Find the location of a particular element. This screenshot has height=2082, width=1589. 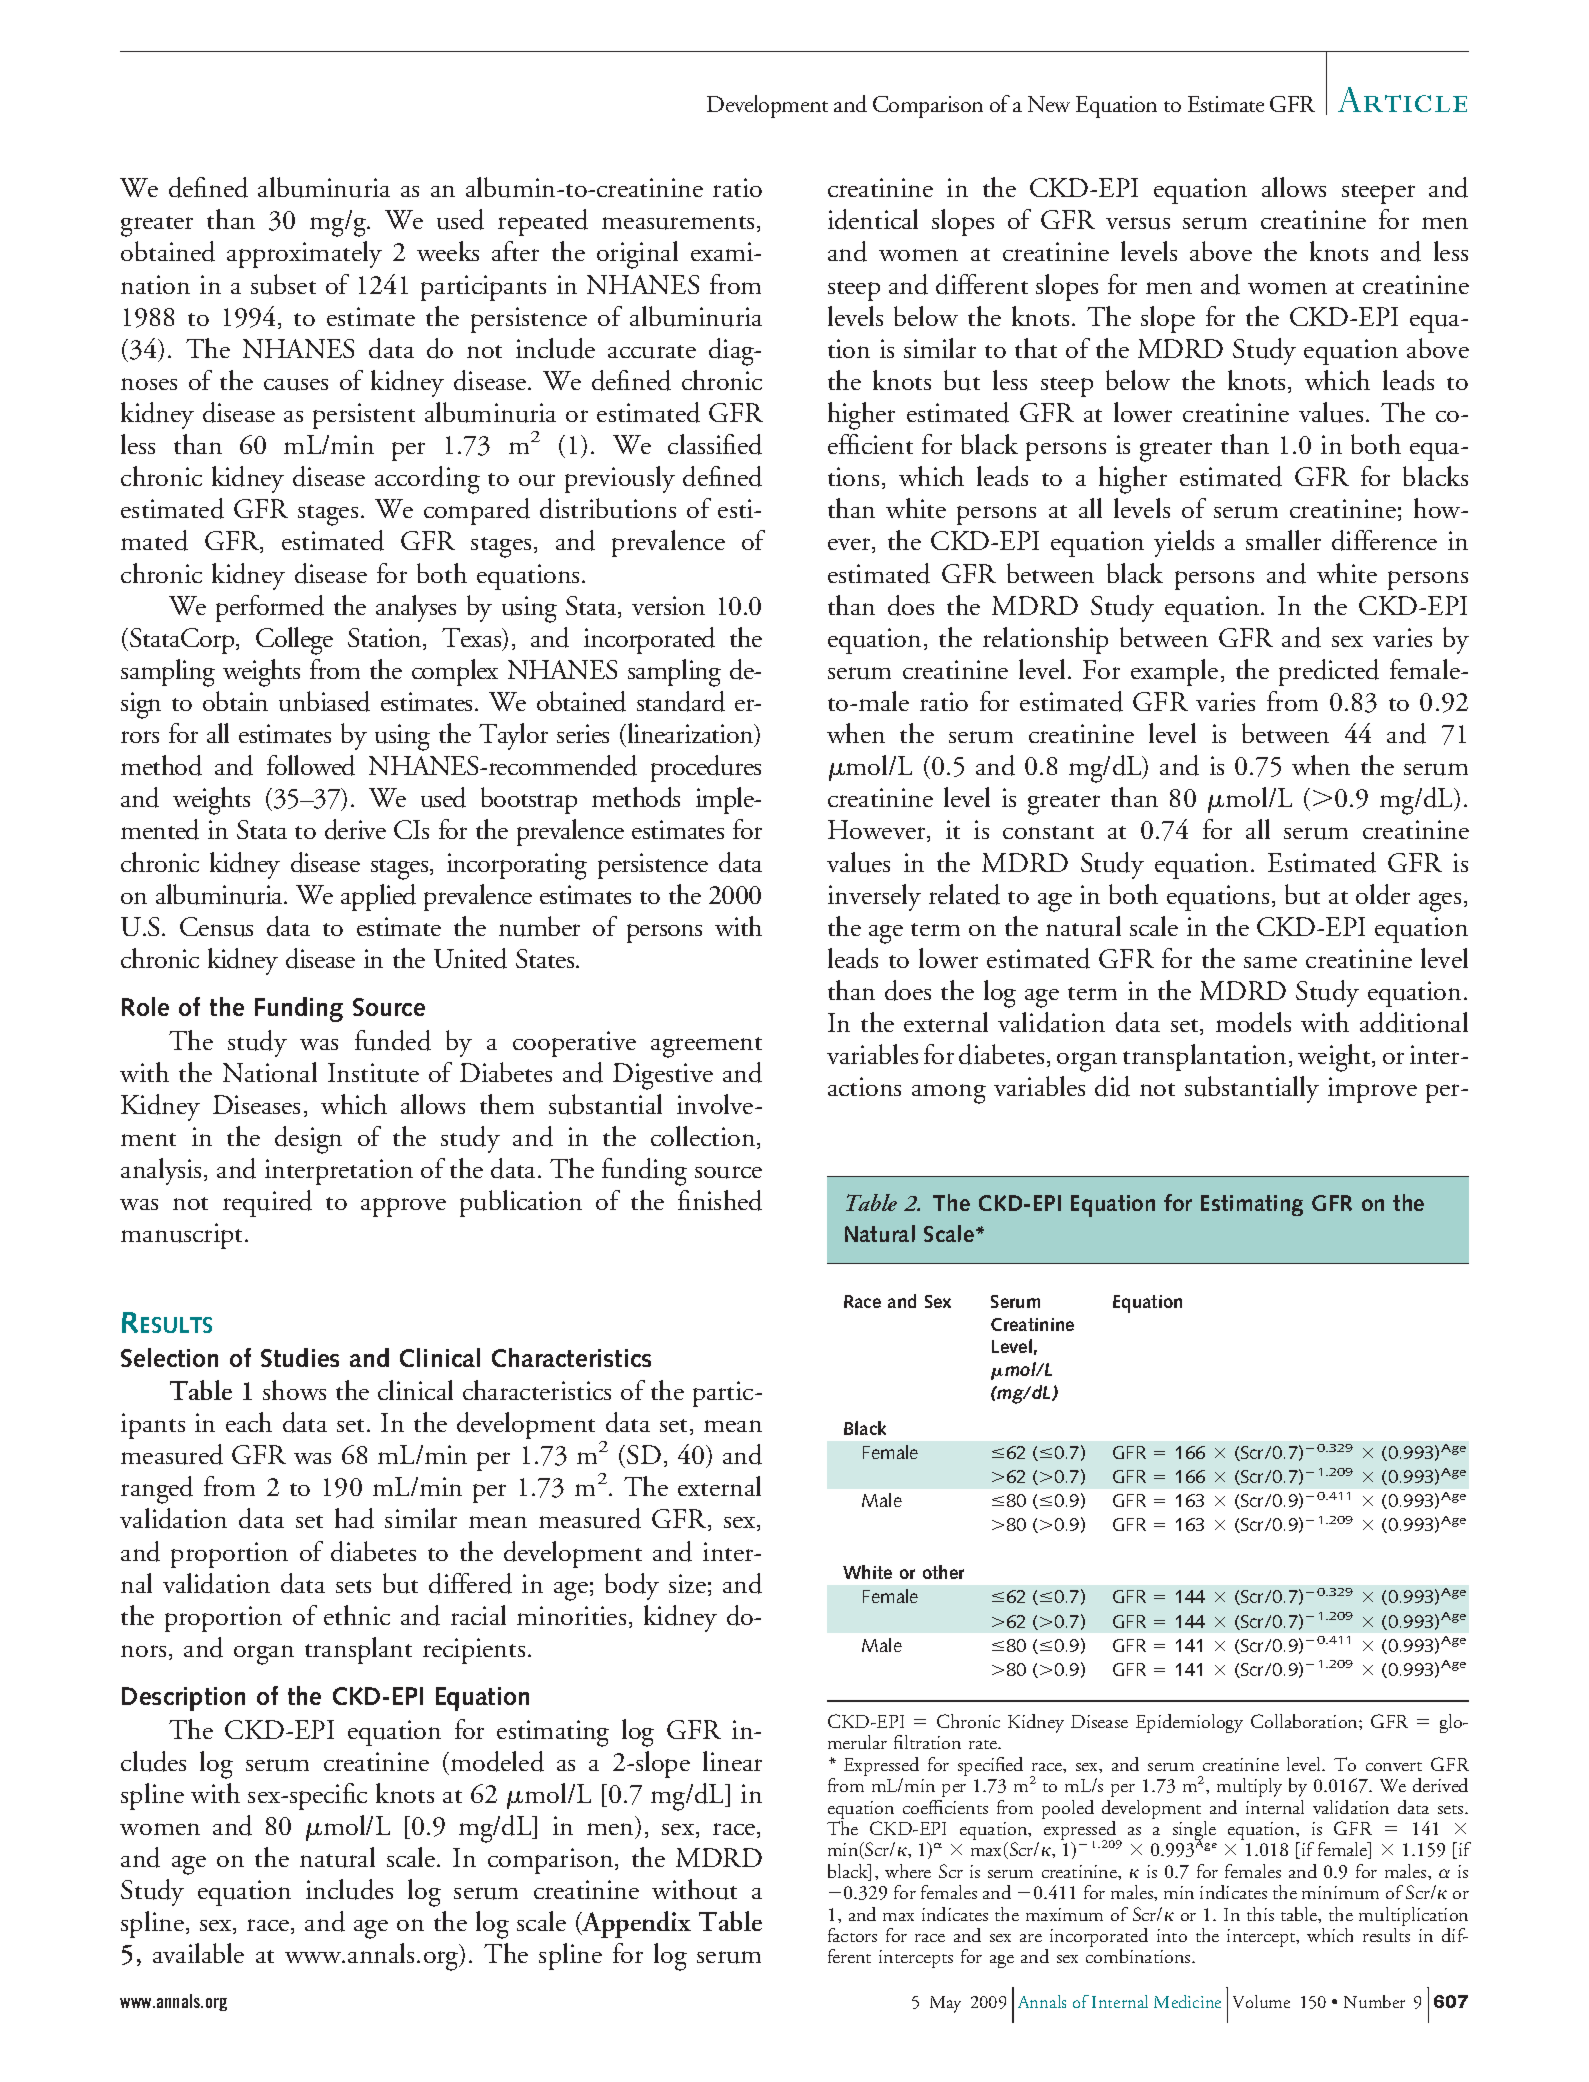

Studies is located at coordinates (300, 1357).
